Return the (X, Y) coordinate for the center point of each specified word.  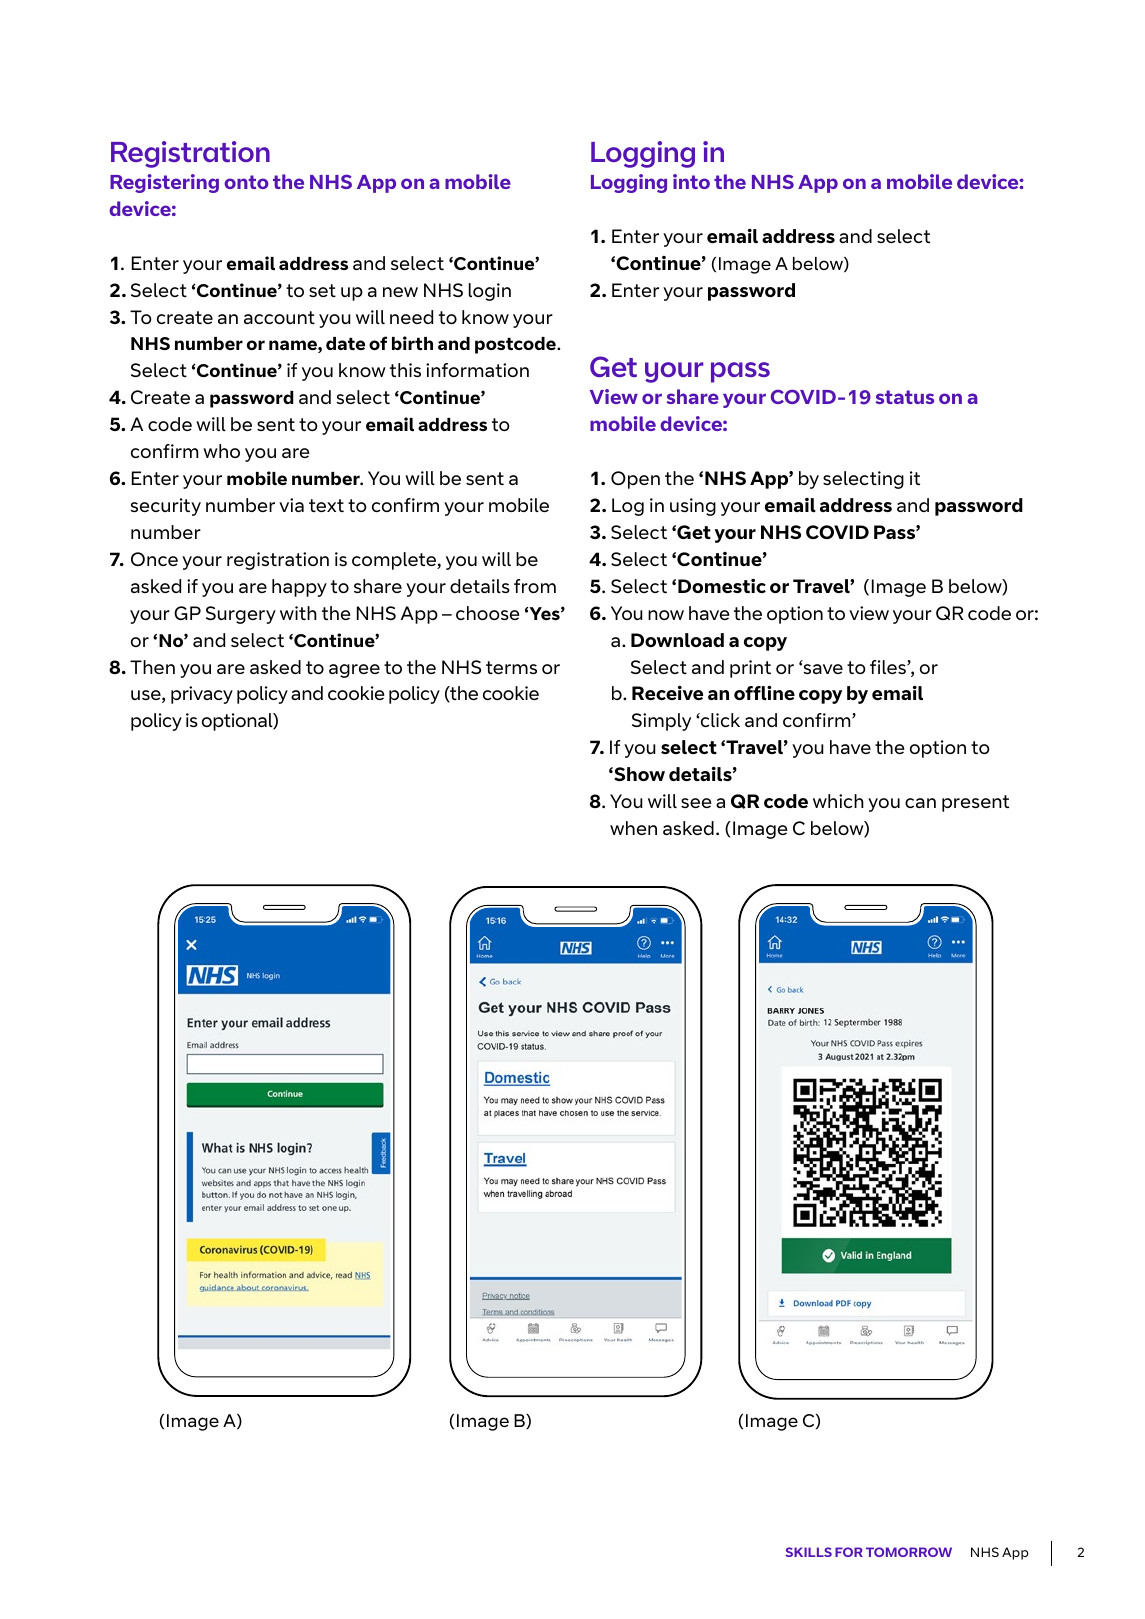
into (691, 181)
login (490, 292)
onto (246, 182)
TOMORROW (909, 1552)
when (633, 828)
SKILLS (808, 1552)
